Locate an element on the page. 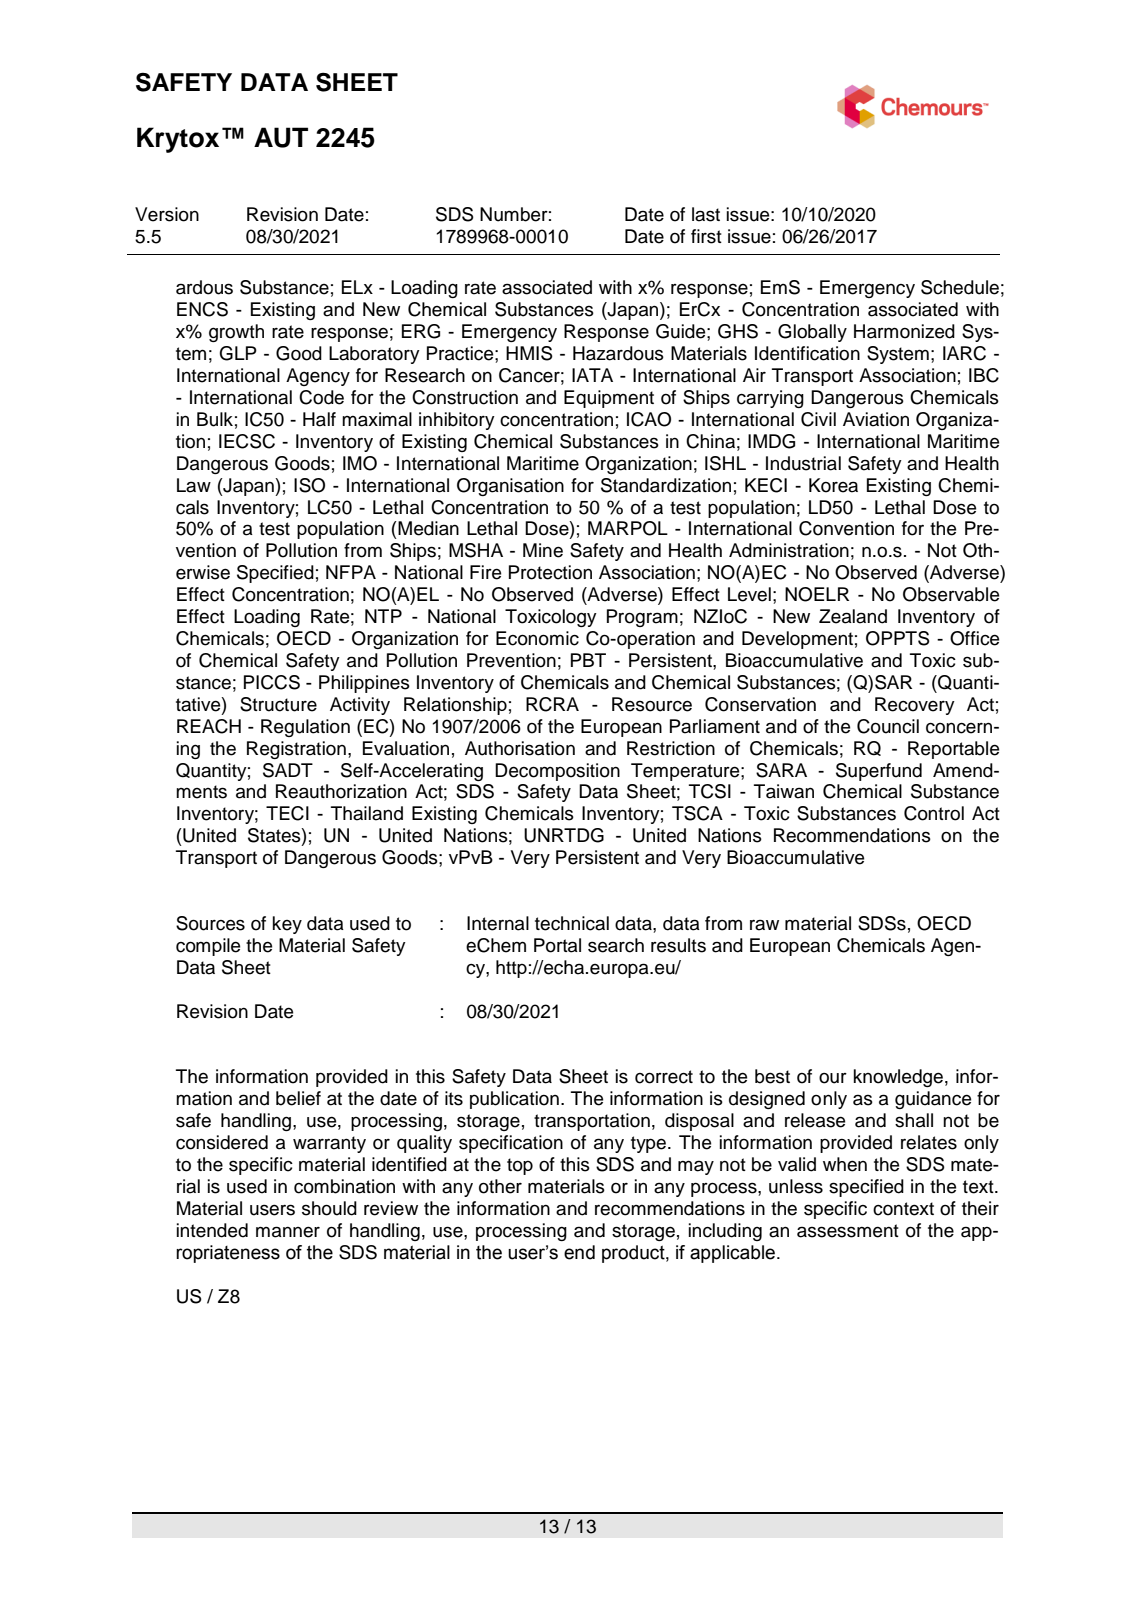  REACH is located at coordinates (209, 726).
